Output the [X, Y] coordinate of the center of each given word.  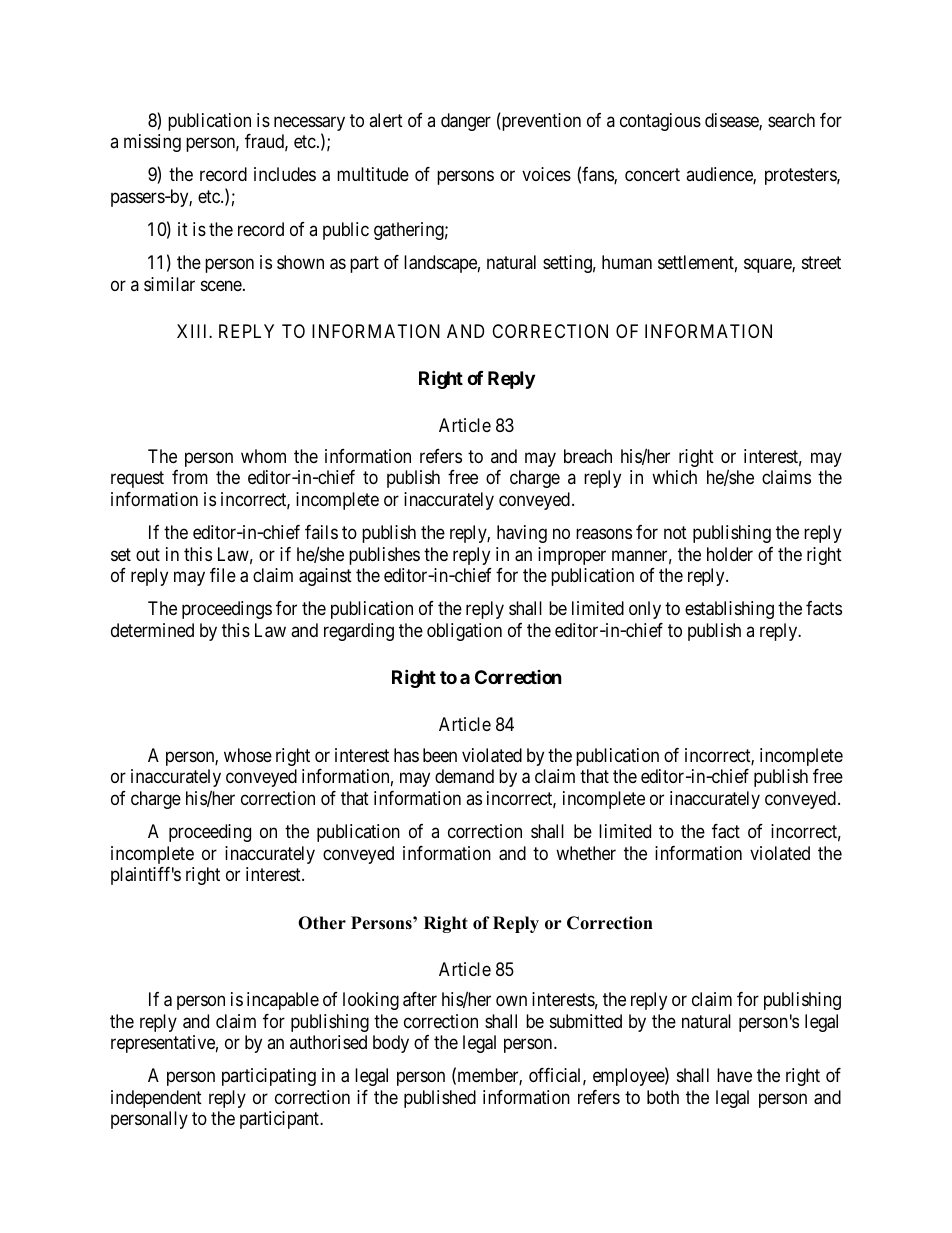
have [734, 1075]
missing [152, 143]
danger [466, 122]
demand [464, 776]
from [190, 477]
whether [586, 853]
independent [156, 1099]
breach [588, 456]
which [674, 477]
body [391, 1044]
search [791, 120]
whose [248, 755]
